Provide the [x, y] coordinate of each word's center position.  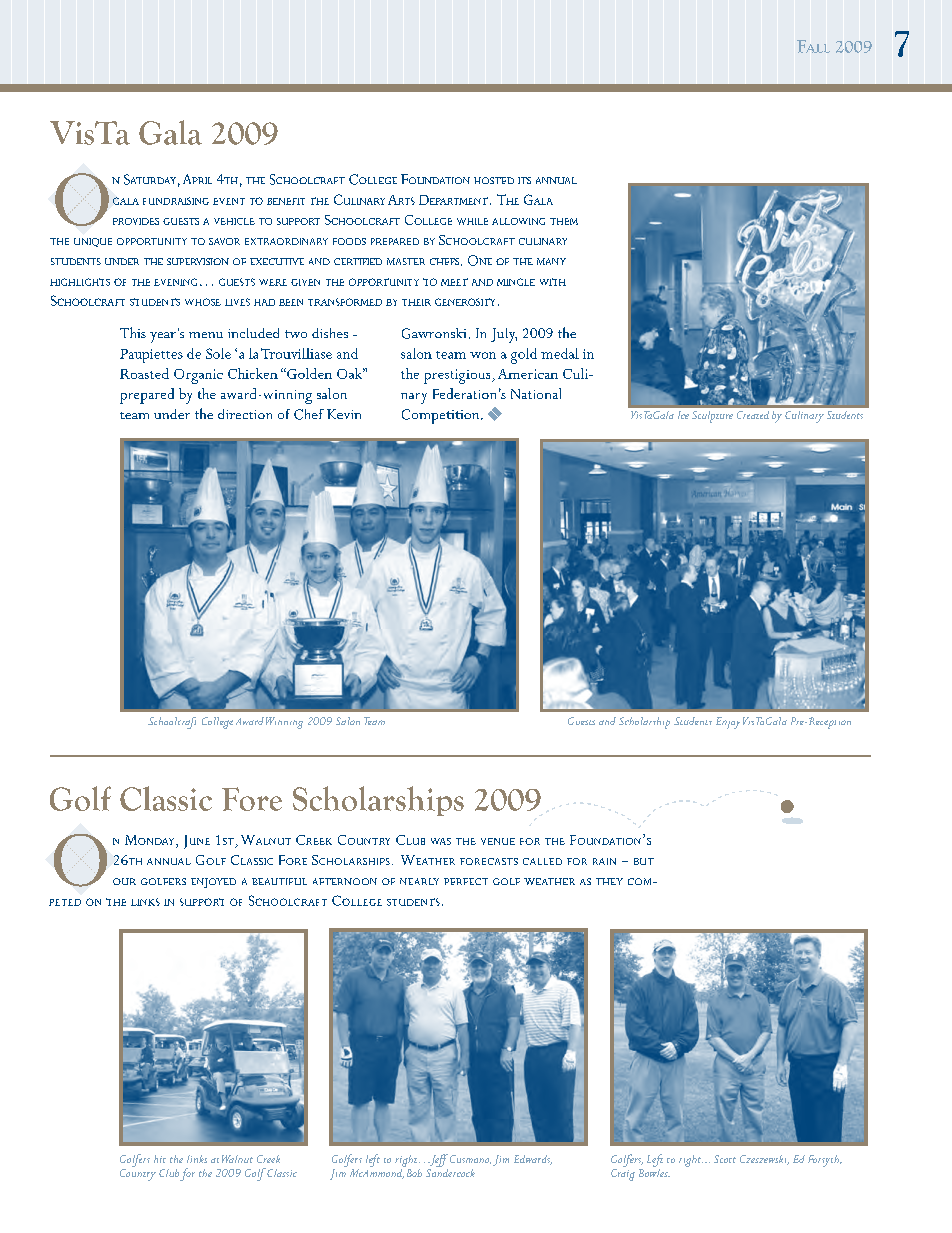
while [472, 221]
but [644, 861]
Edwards [533, 1160]
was [441, 841]
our [124, 881]
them [564, 221]
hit [160, 1159]
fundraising [176, 201]
